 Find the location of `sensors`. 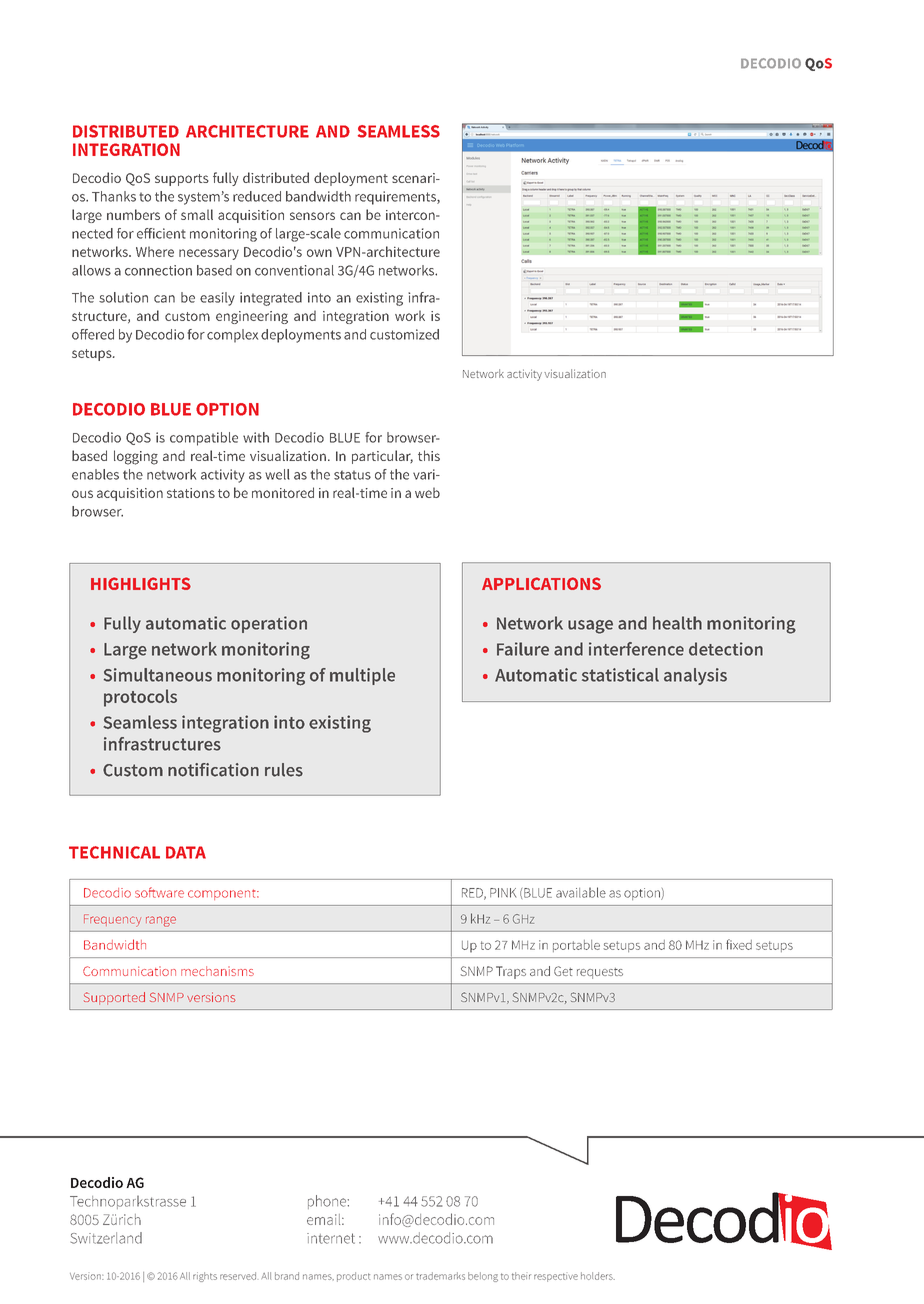

sensors is located at coordinates (312, 216).
